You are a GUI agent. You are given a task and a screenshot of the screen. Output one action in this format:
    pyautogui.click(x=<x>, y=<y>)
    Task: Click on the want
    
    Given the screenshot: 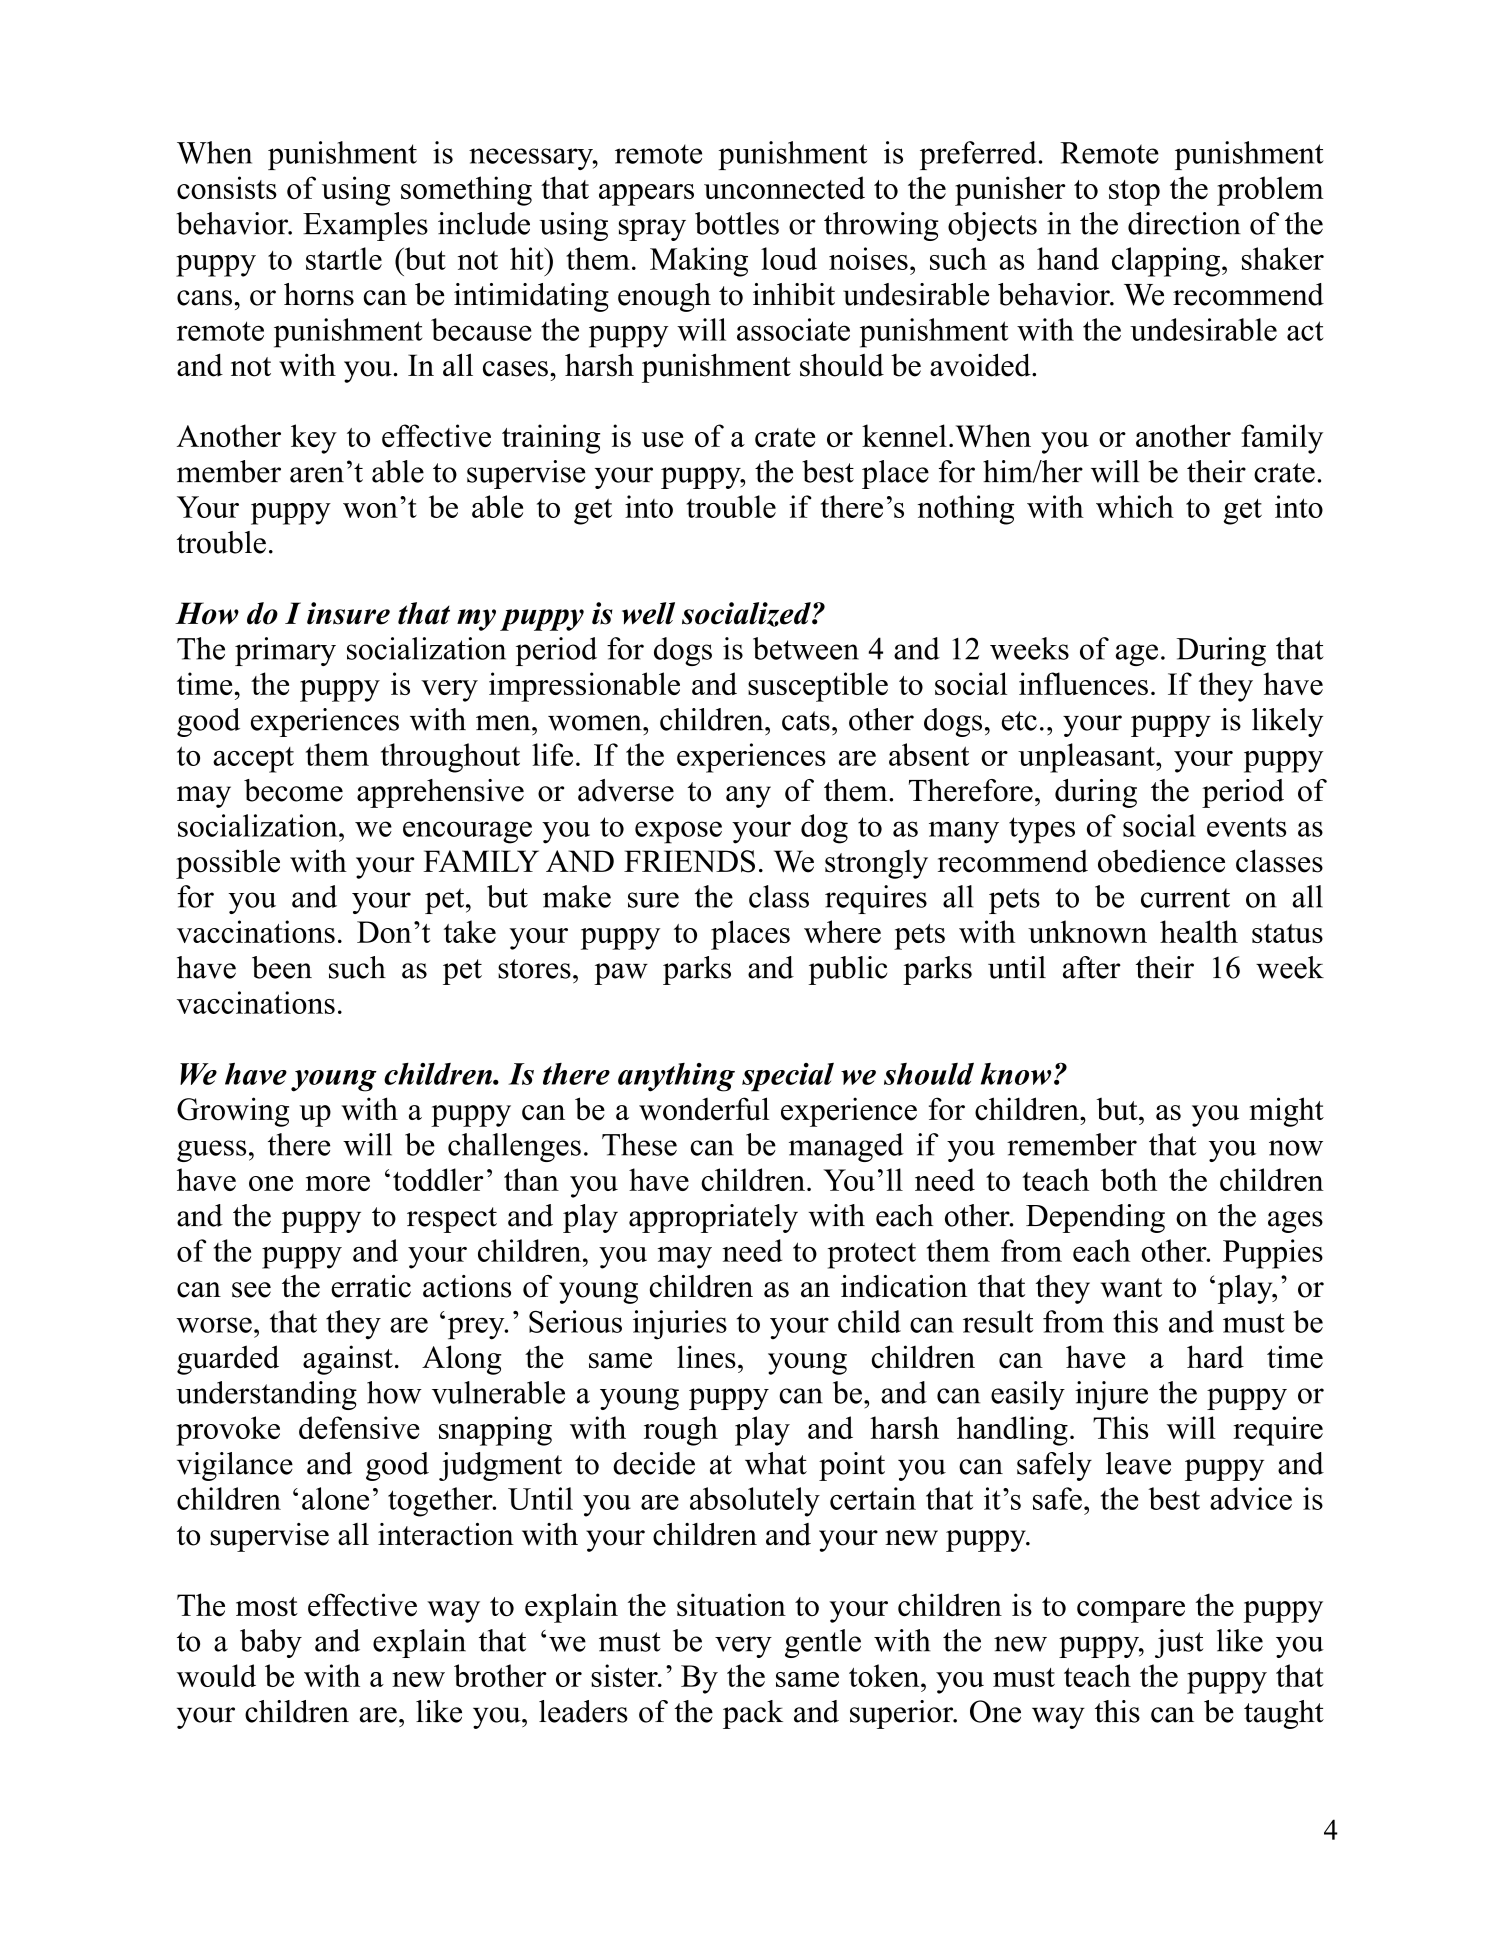 What is the action you would take?
    pyautogui.click(x=1131, y=1288)
